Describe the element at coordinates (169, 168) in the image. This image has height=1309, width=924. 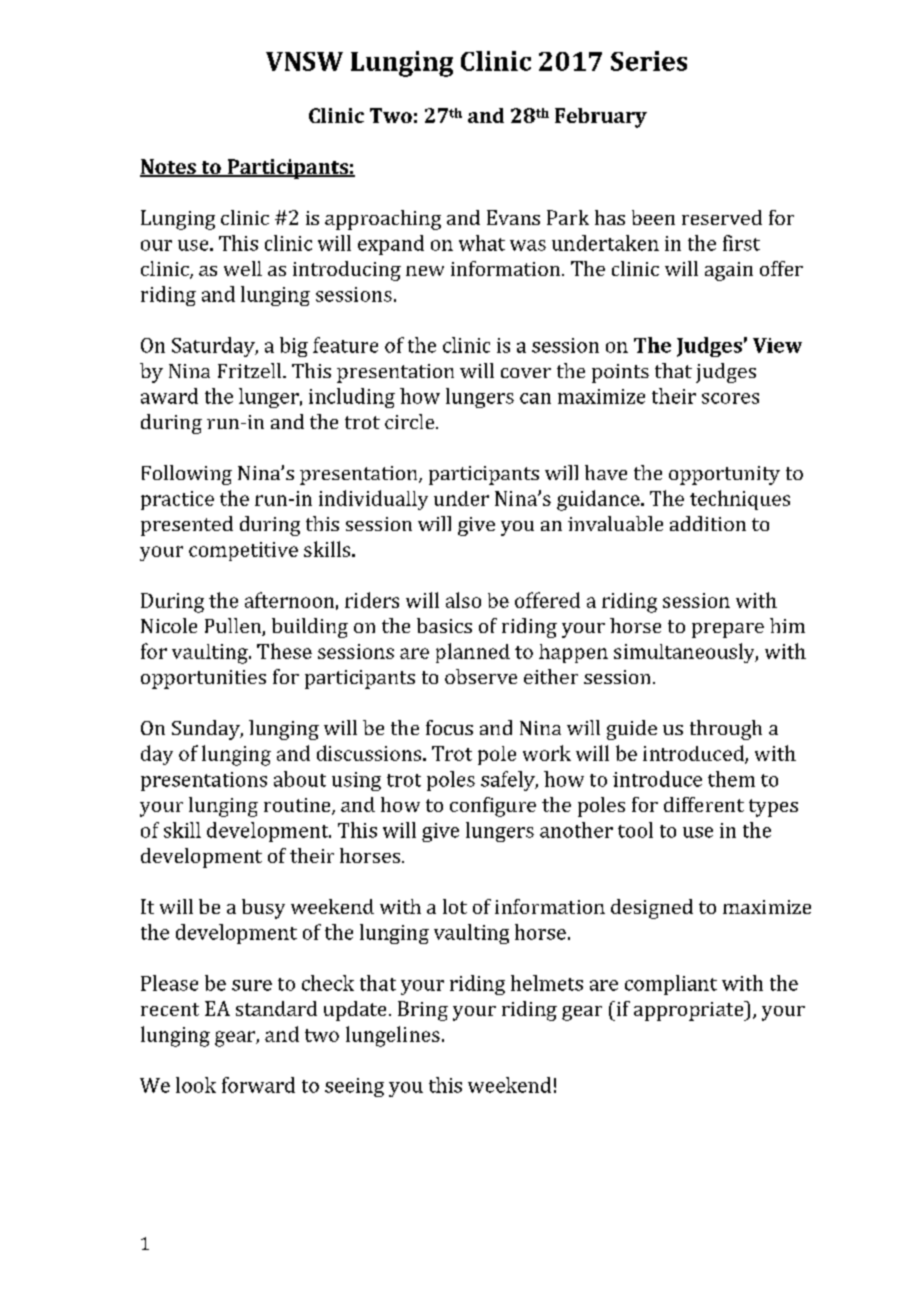
I see `Notes` at that location.
